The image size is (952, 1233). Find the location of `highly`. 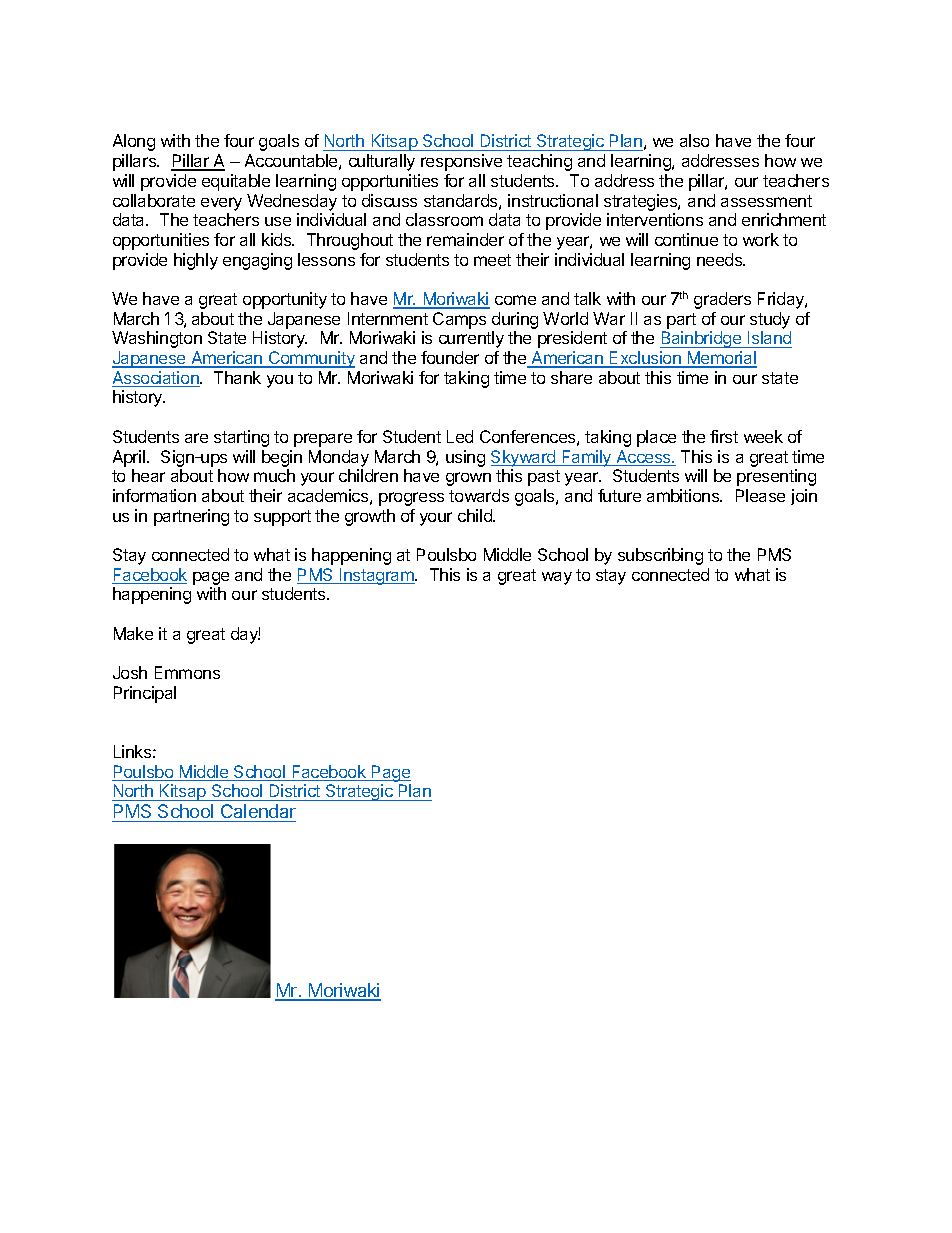

highly is located at coordinates (196, 261).
